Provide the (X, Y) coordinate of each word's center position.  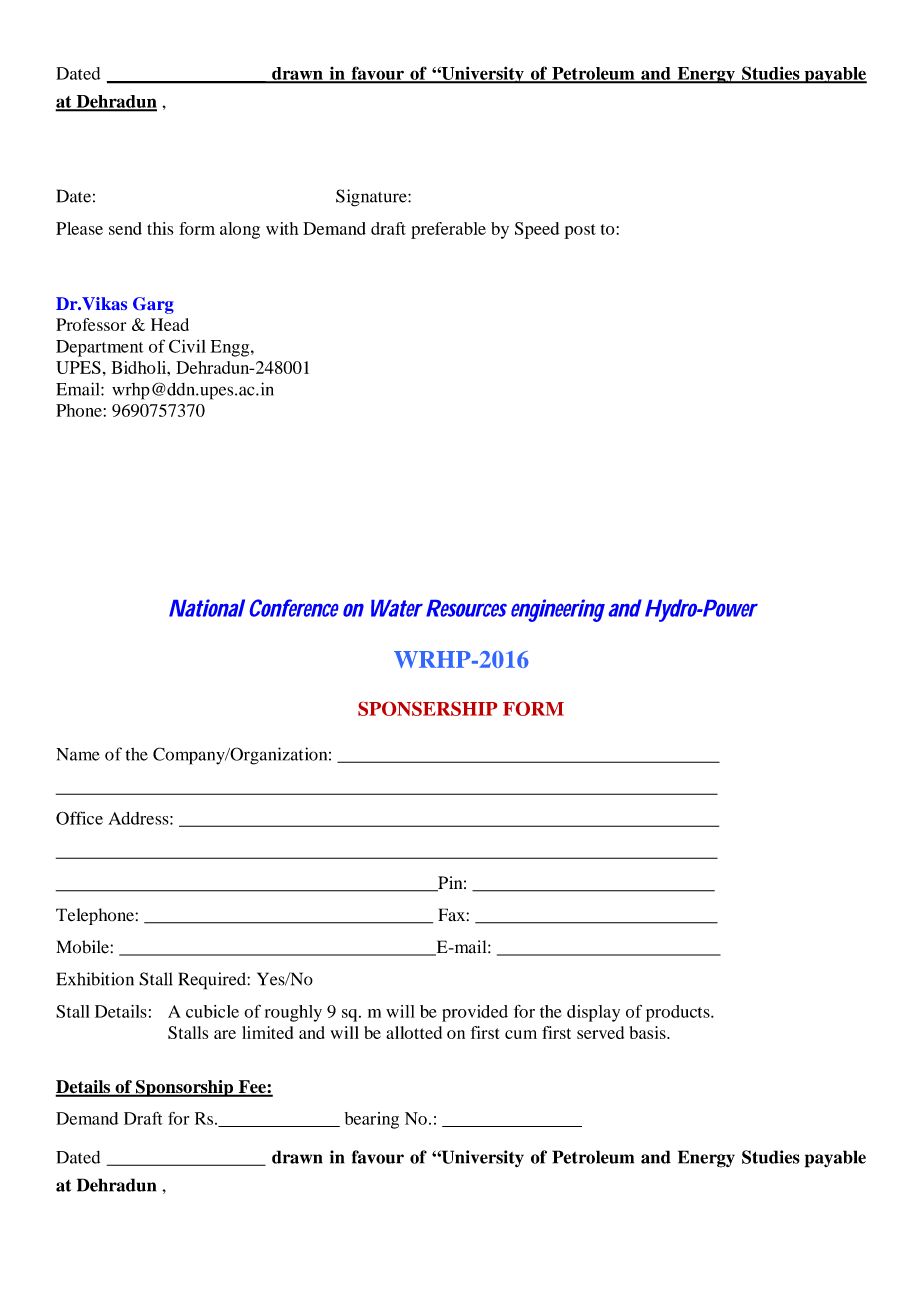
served (600, 1032)
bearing (372, 1120)
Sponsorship (184, 1088)
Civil (187, 346)
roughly (293, 1013)
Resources (466, 608)
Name (78, 754)
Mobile (82, 947)
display (593, 1013)
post (580, 231)
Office (79, 818)
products (679, 1013)
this (160, 228)
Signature (372, 198)
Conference (294, 608)
